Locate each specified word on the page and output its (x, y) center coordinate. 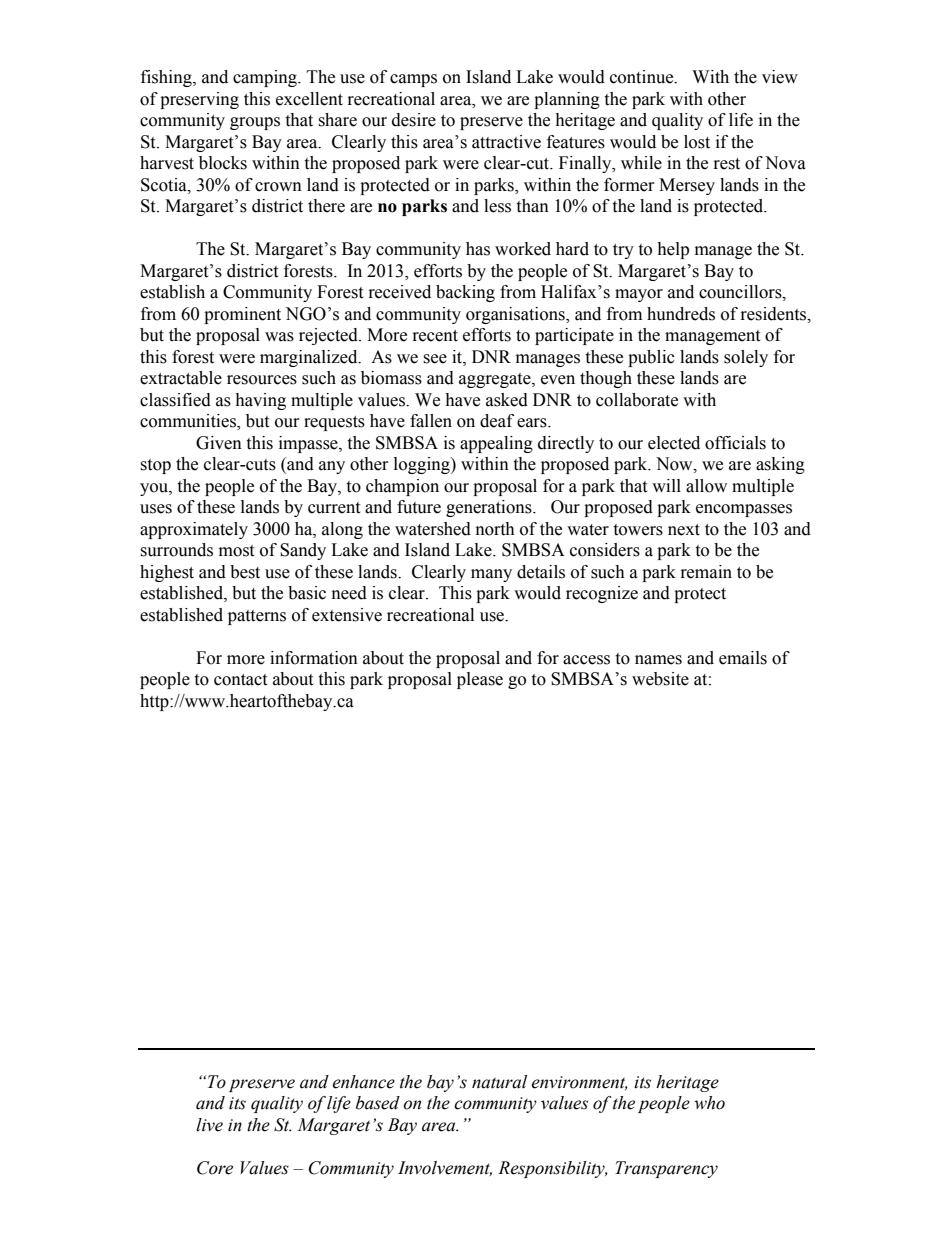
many (491, 575)
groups (255, 123)
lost (697, 142)
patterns (257, 617)
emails (743, 658)
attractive (506, 142)
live (209, 1125)
